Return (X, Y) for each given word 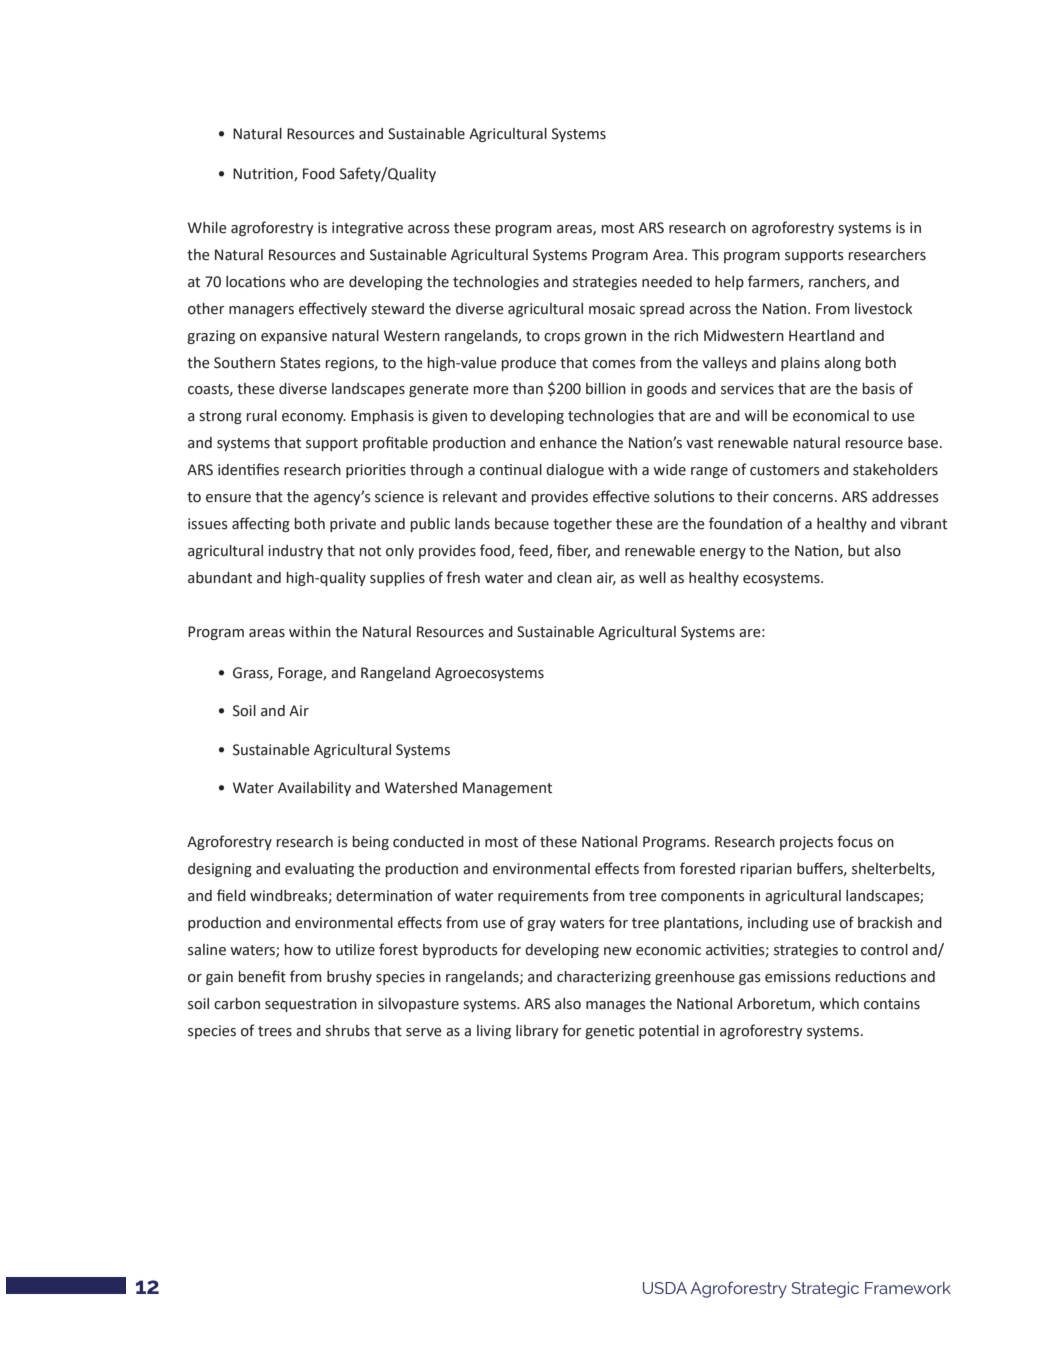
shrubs (348, 1031)
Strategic (825, 1290)
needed (667, 282)
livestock (884, 309)
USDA (665, 1288)
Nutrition (264, 174)
